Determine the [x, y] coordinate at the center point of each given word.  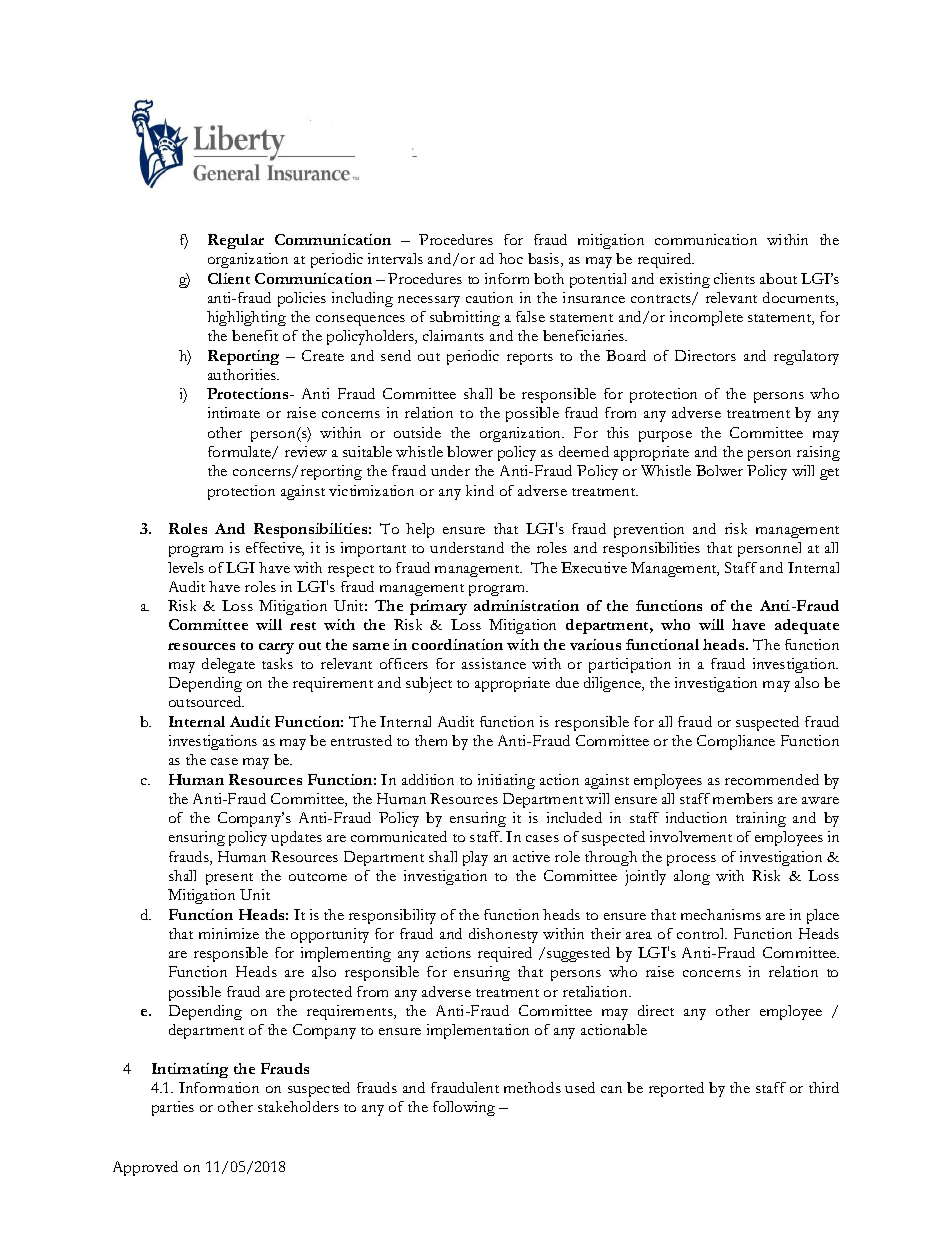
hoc [511, 258]
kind [480, 490]
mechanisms [721, 914]
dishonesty [503, 935]
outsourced [206, 701]
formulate [241, 452]
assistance [494, 663]
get [829, 474]
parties [173, 1108]
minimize [229, 933]
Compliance [736, 742]
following [464, 1108]
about [778, 278]
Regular [236, 241]
